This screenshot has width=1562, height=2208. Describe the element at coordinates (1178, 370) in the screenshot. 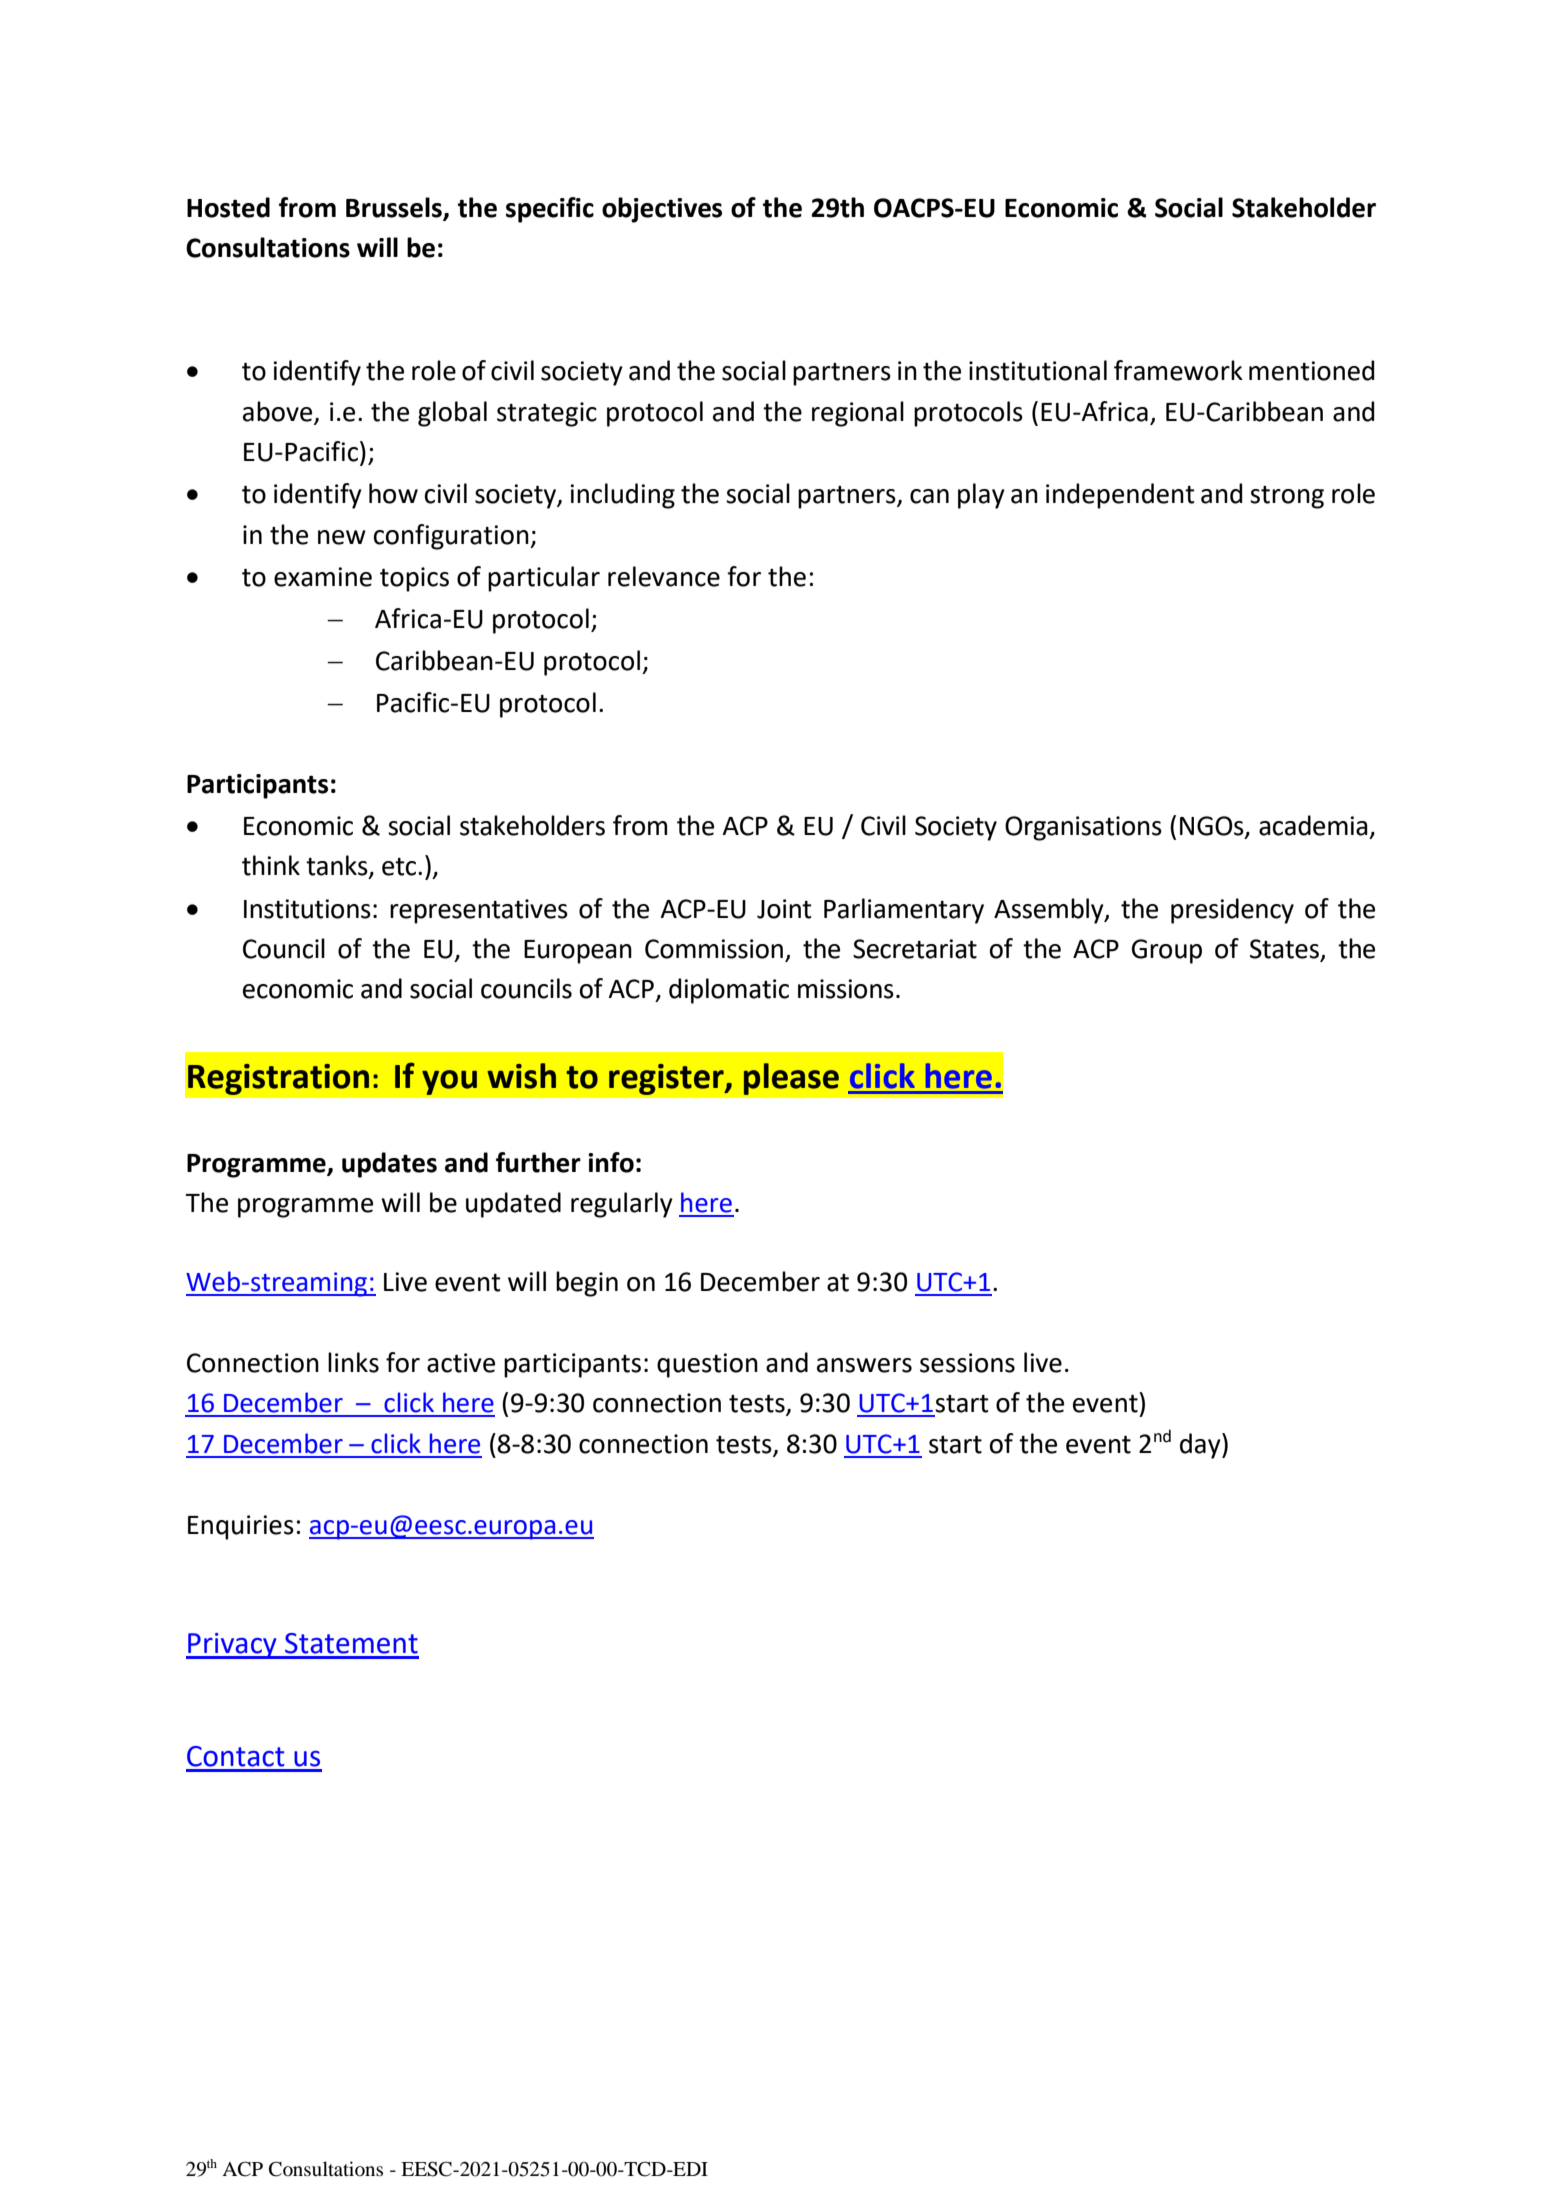

I see `framework` at that location.
